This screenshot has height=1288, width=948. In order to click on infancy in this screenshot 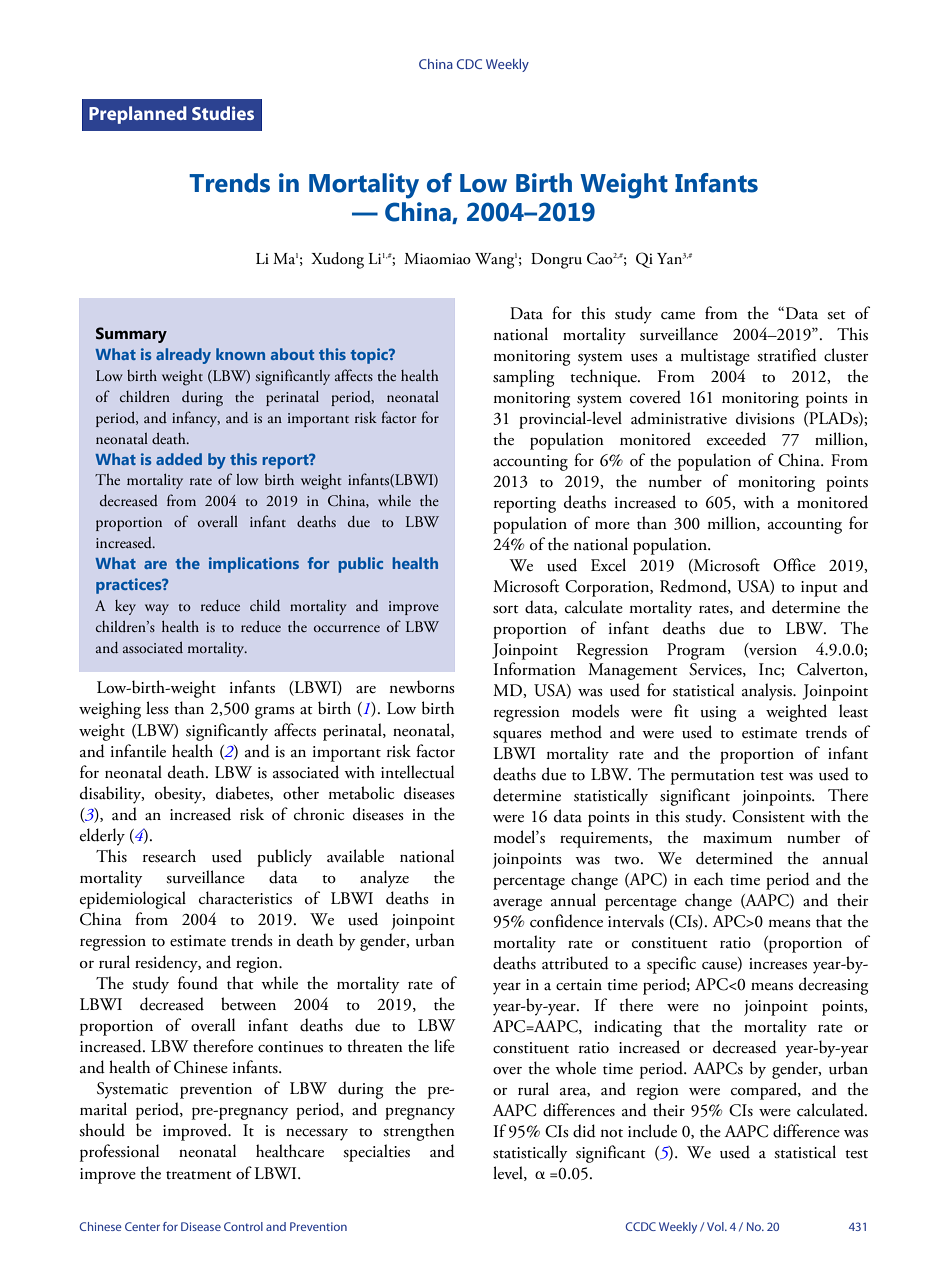, I will do `click(196, 419)`.
